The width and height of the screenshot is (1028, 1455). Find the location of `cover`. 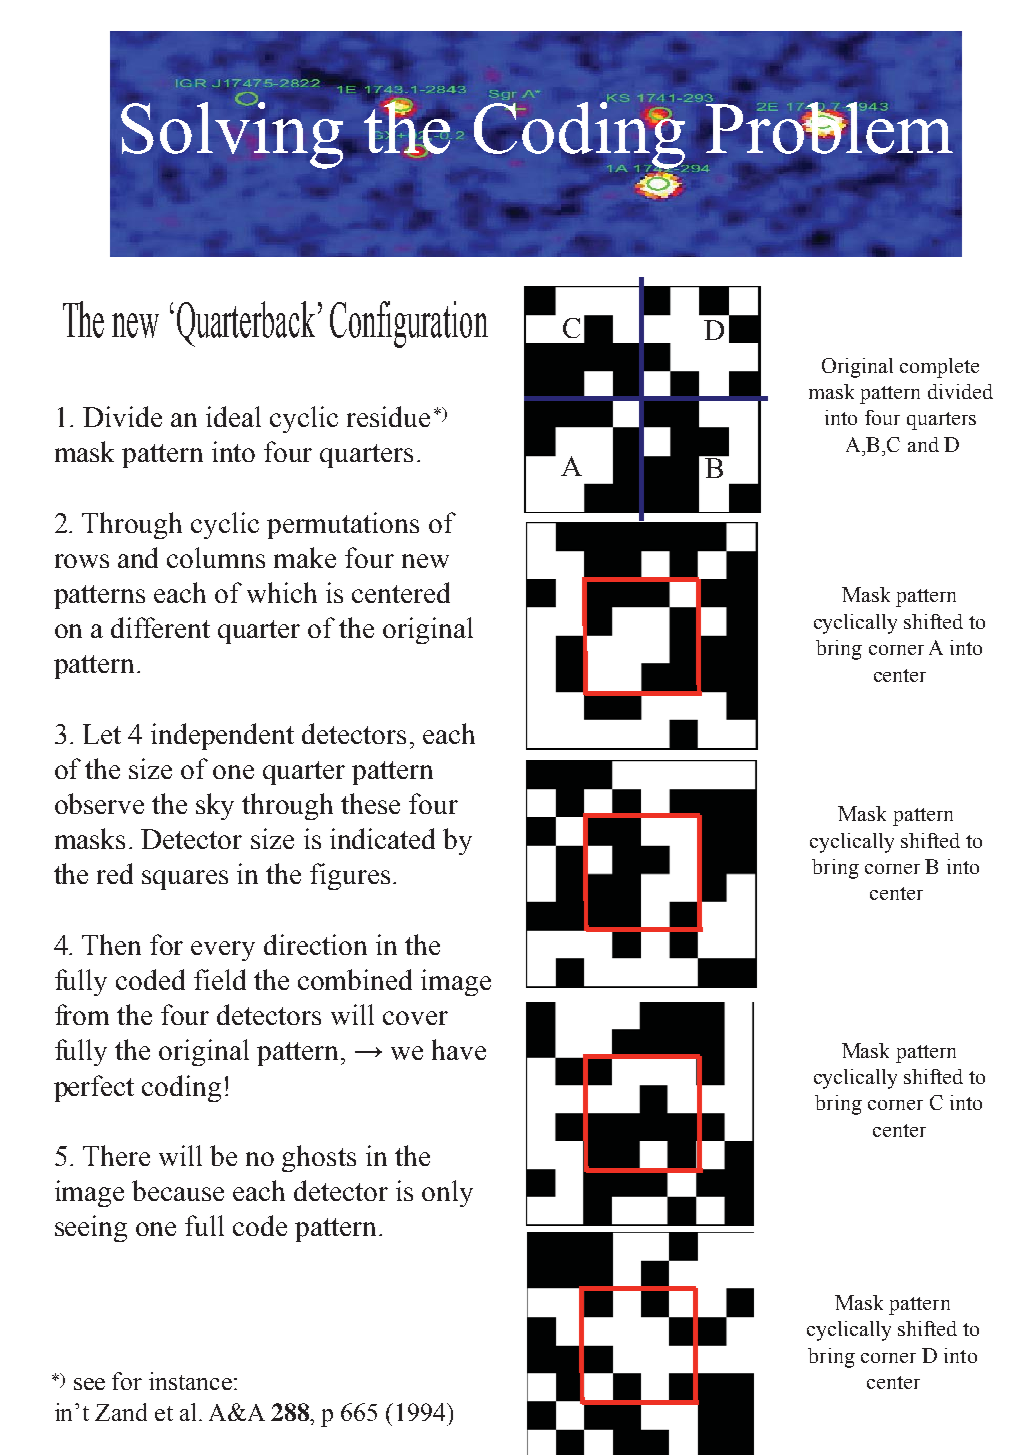

cover is located at coordinates (415, 1018).
